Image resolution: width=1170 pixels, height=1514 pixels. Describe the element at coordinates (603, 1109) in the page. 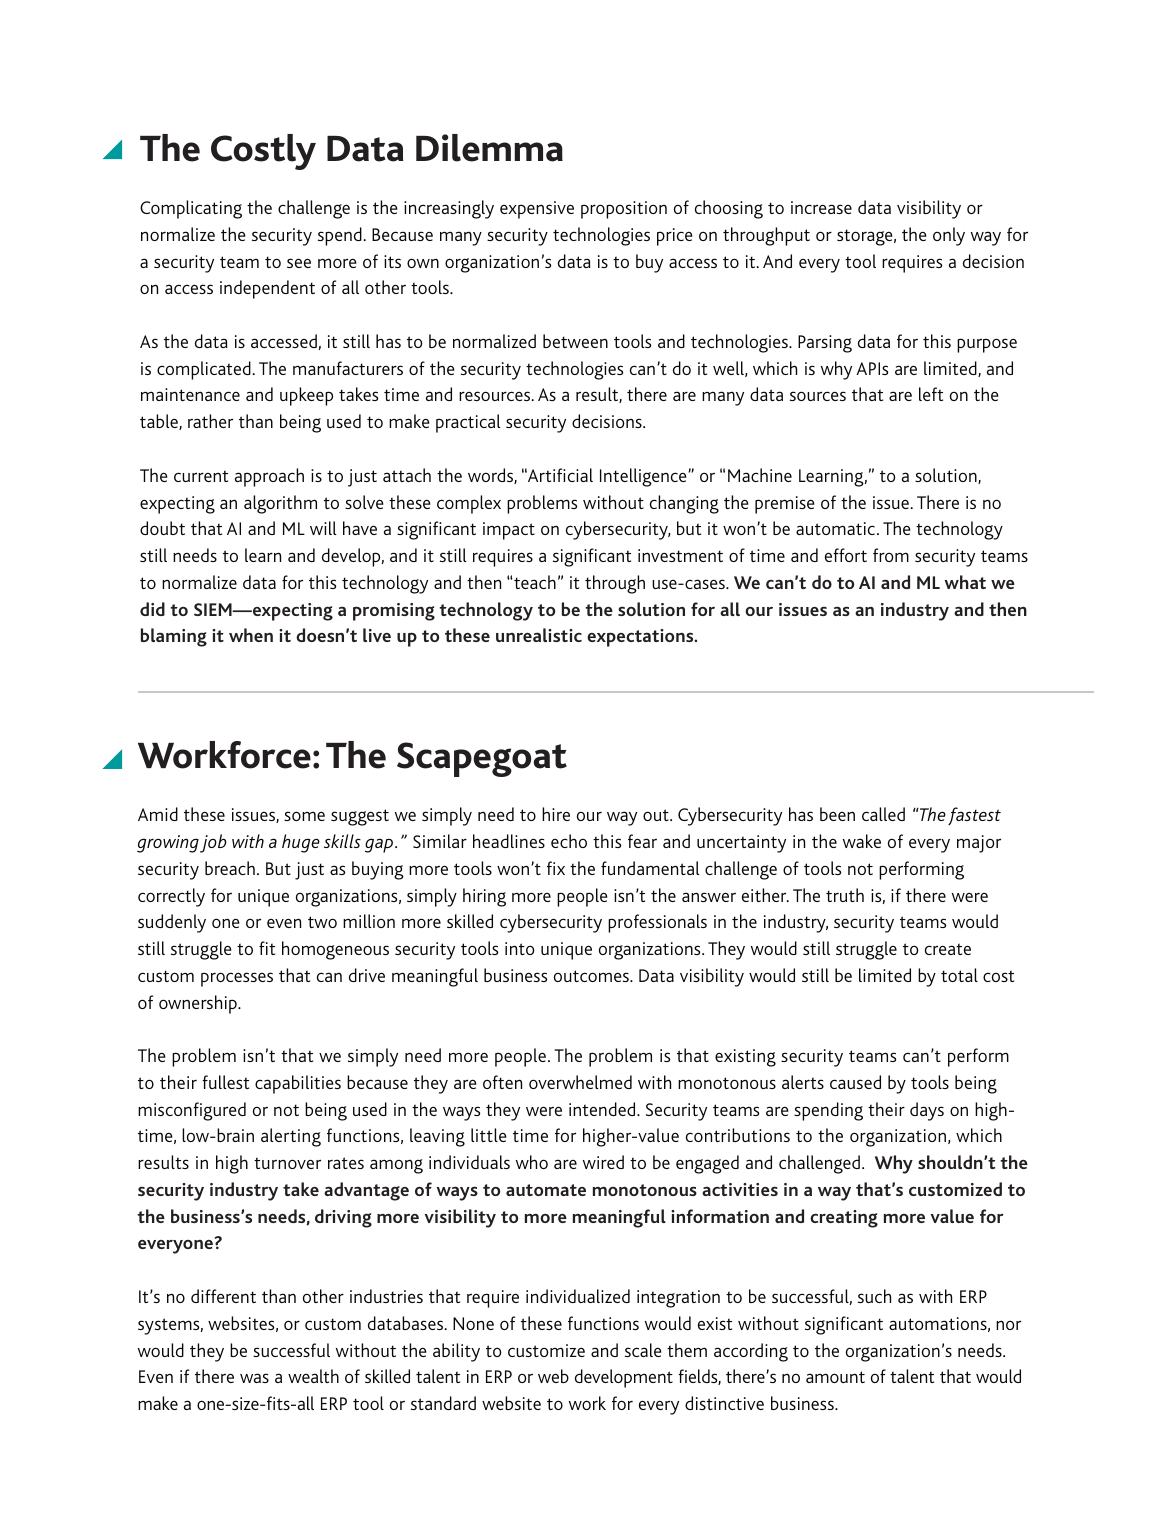

I see `intended` at that location.
